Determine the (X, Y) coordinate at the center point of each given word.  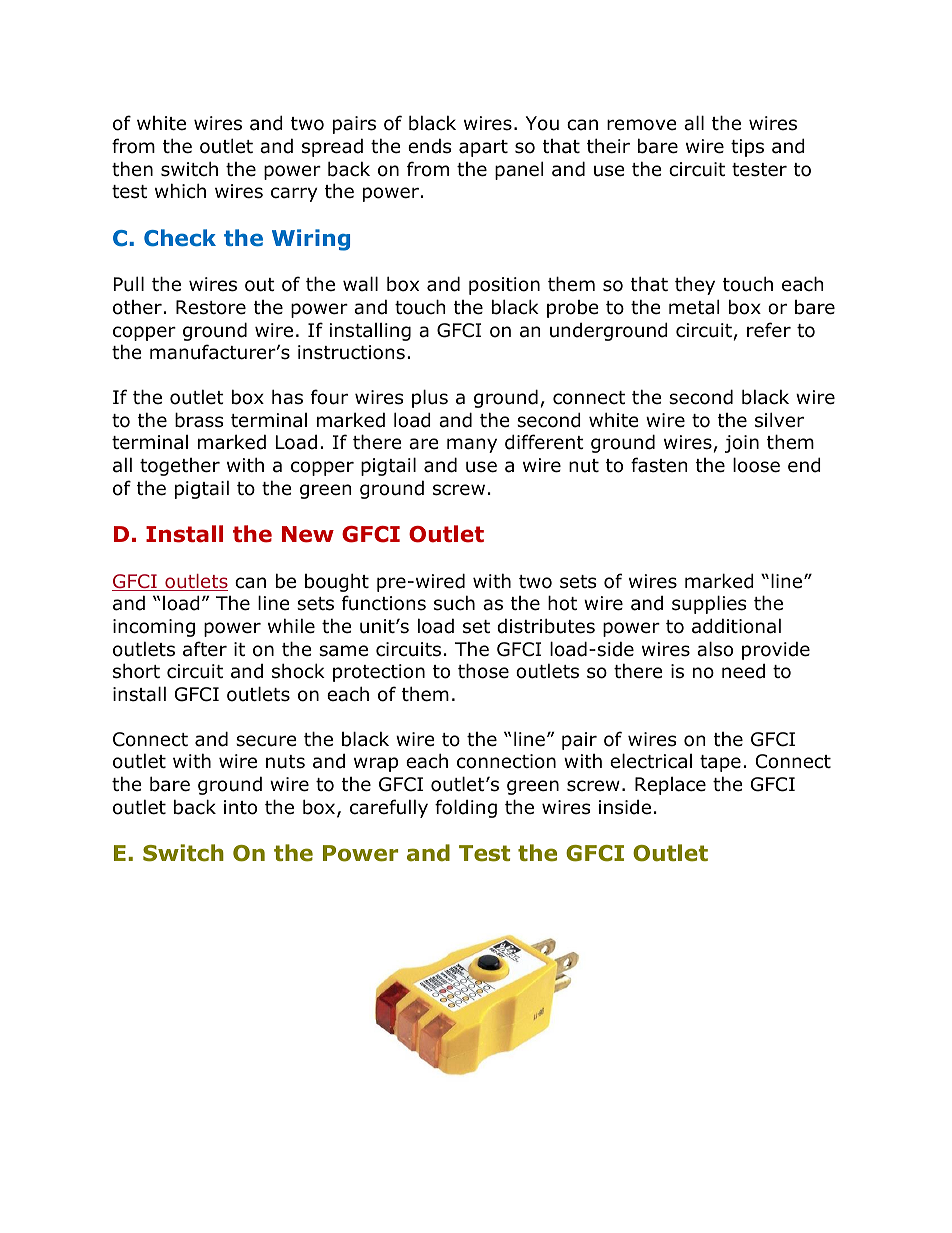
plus (430, 398)
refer (769, 330)
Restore (211, 307)
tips (747, 148)
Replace (670, 786)
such (454, 603)
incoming (154, 628)
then (132, 169)
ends (429, 146)
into (240, 807)
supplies (709, 604)
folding (466, 808)
